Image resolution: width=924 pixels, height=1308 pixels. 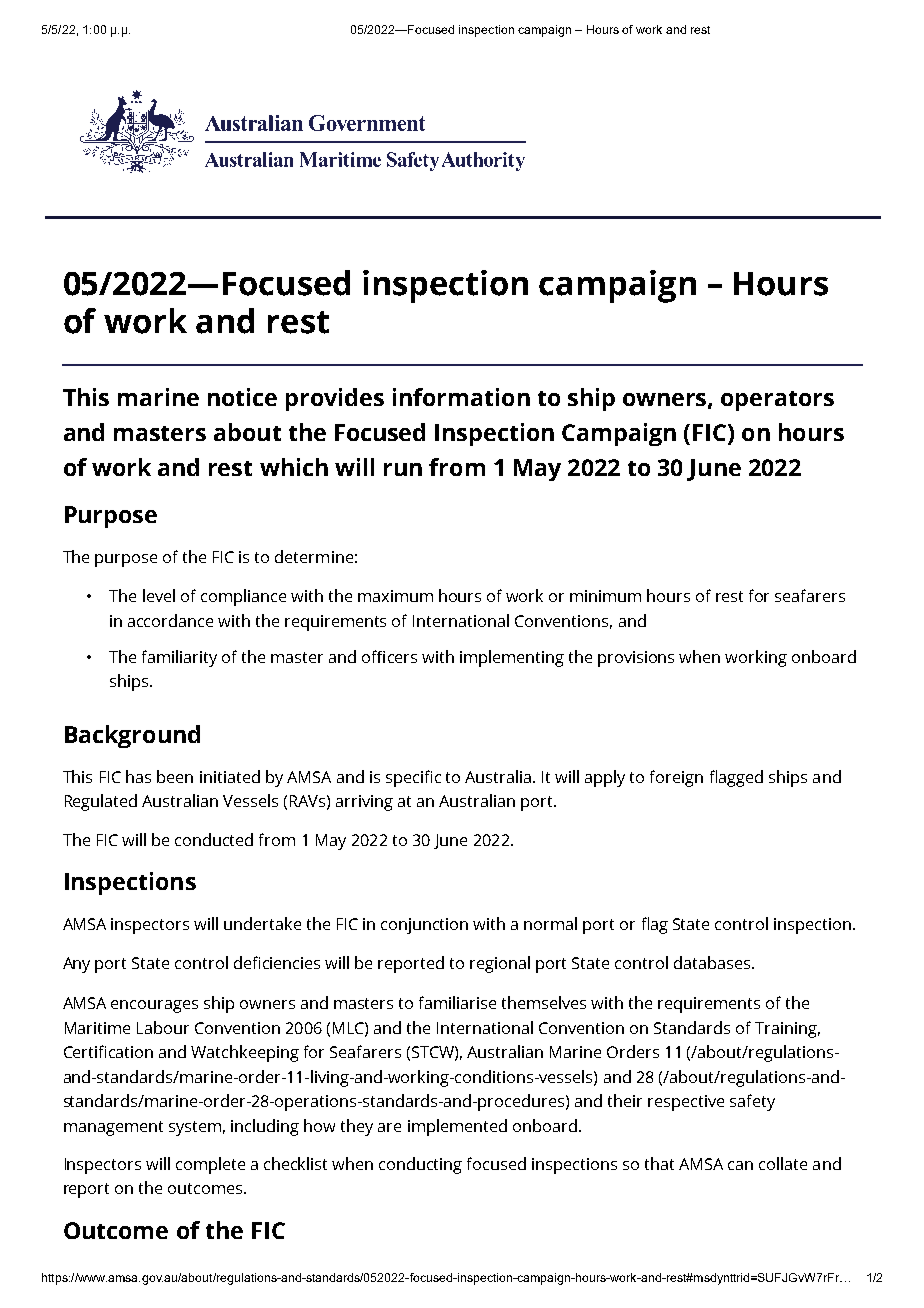 What do you see at coordinates (395, 596) in the screenshot?
I see `maximum` at bounding box center [395, 596].
